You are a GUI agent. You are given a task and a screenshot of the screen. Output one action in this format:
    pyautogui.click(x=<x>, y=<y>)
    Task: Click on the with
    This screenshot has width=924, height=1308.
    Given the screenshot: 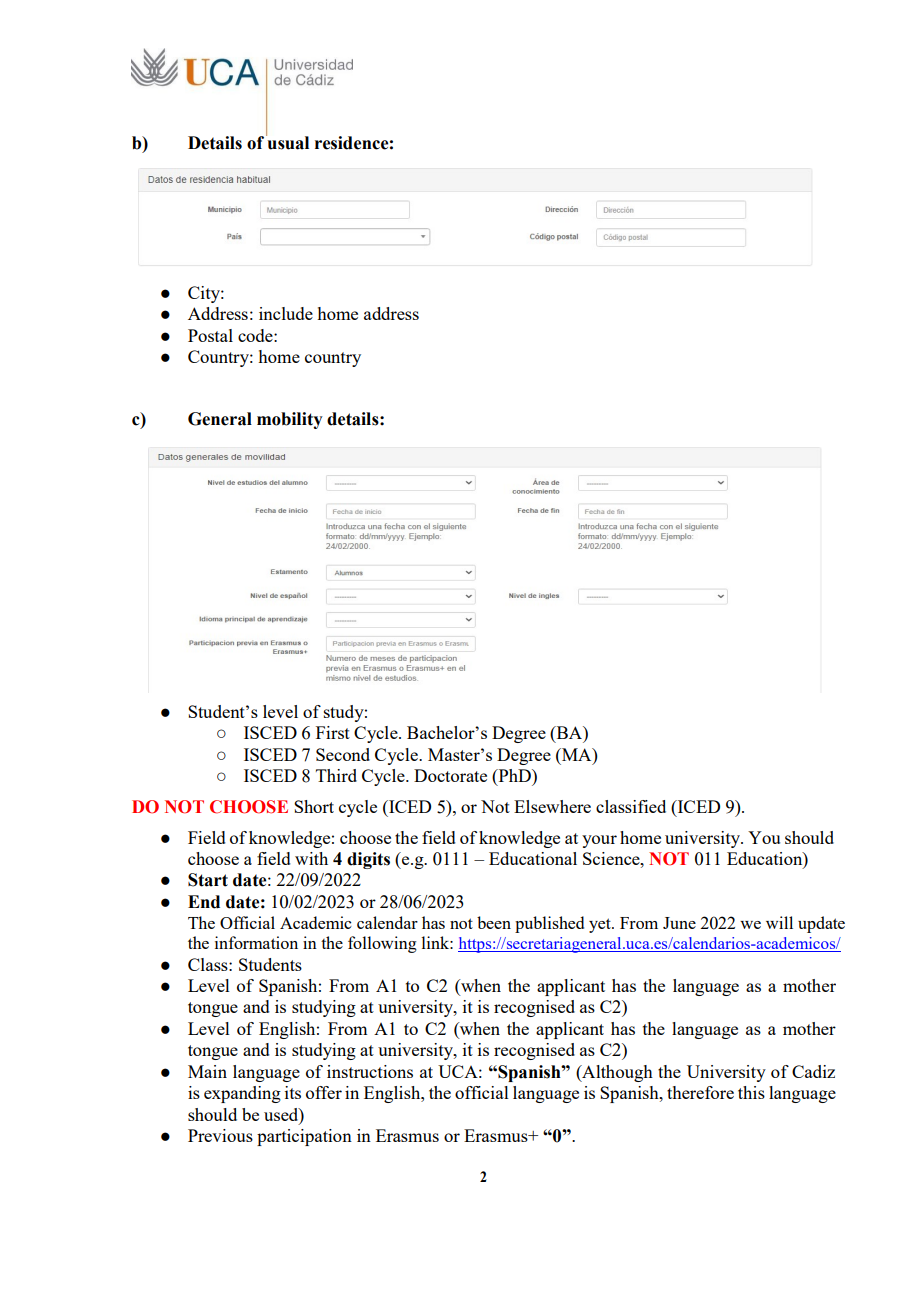 What is the action you would take?
    pyautogui.click(x=311, y=858)
